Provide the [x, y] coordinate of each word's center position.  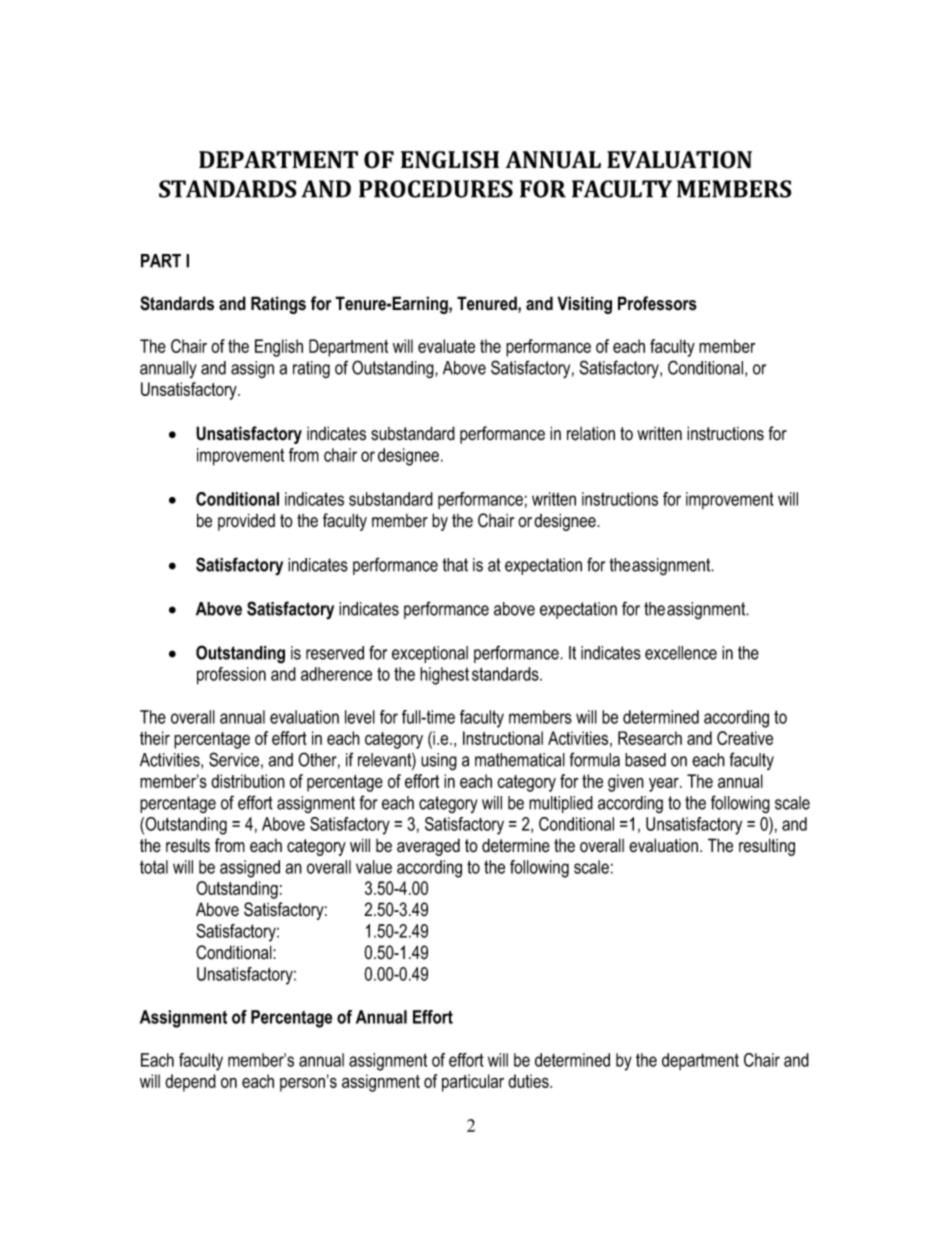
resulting [767, 847]
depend [190, 1083]
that [455, 565]
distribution [248, 781]
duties [529, 1081]
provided [246, 522]
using [439, 762]
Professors [657, 303]
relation [591, 433]
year [665, 784]
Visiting [584, 305]
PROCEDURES [436, 189]
